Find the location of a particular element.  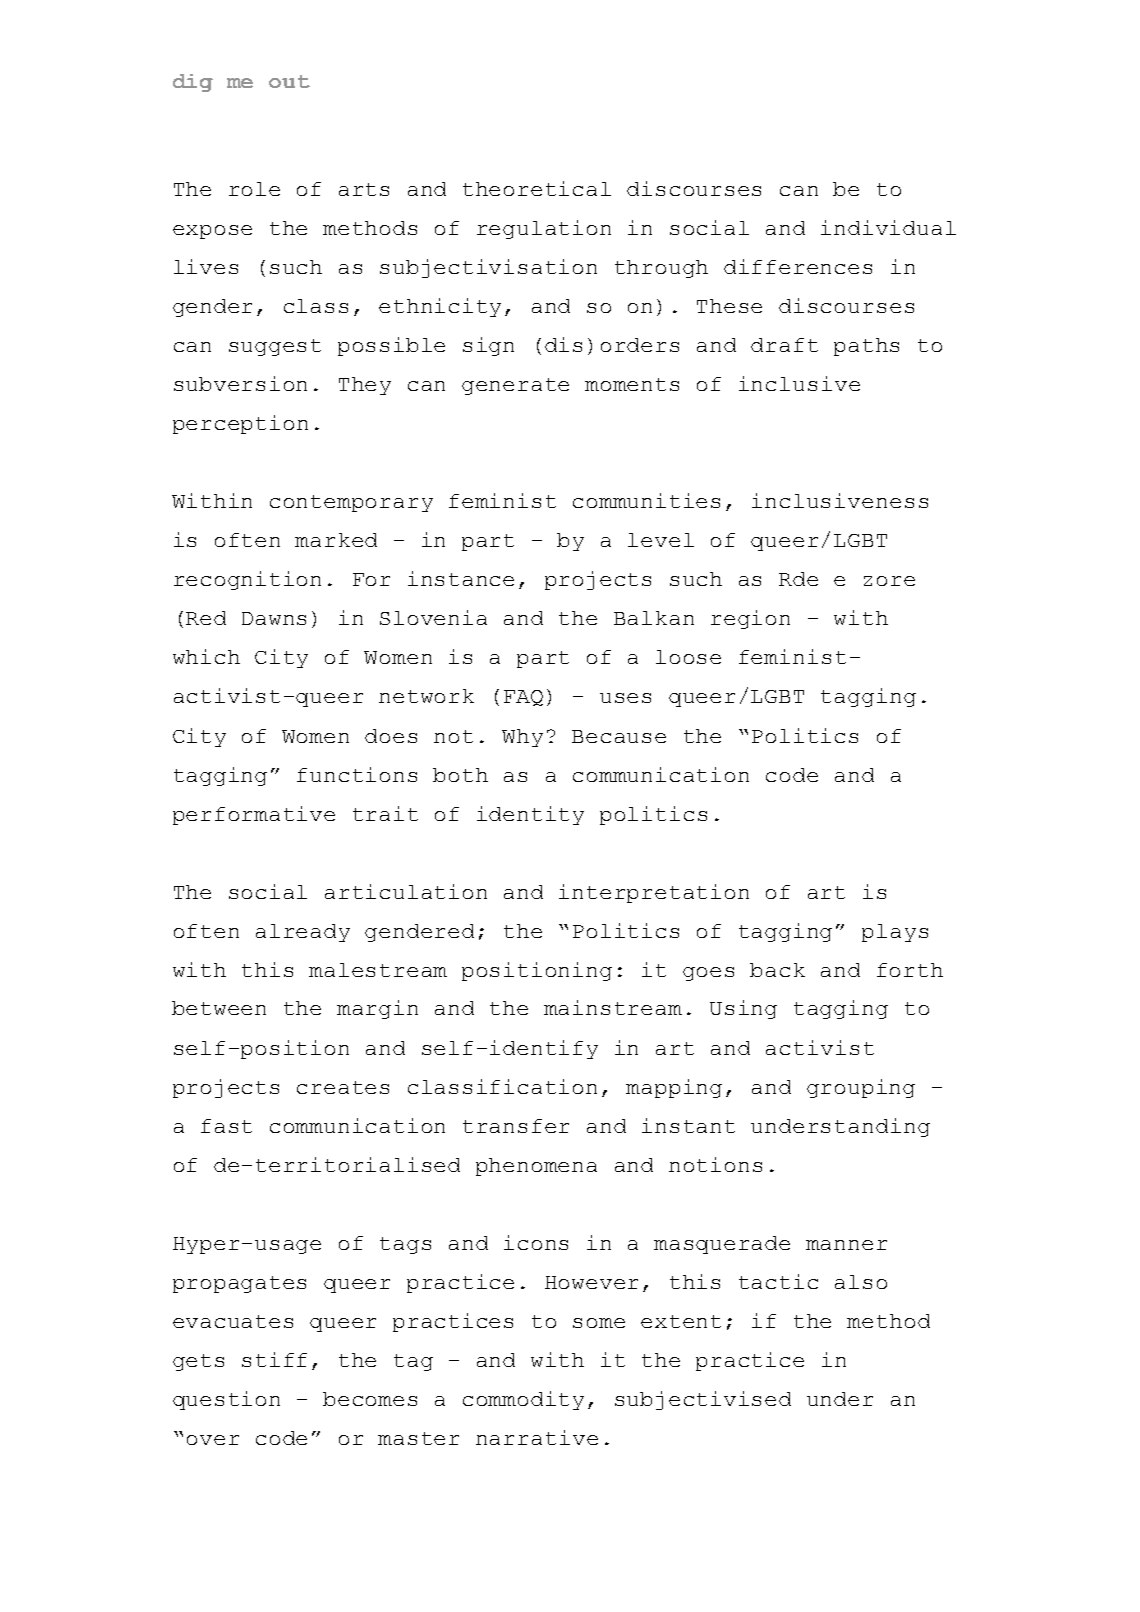

stiff is located at coordinates (274, 1359).
